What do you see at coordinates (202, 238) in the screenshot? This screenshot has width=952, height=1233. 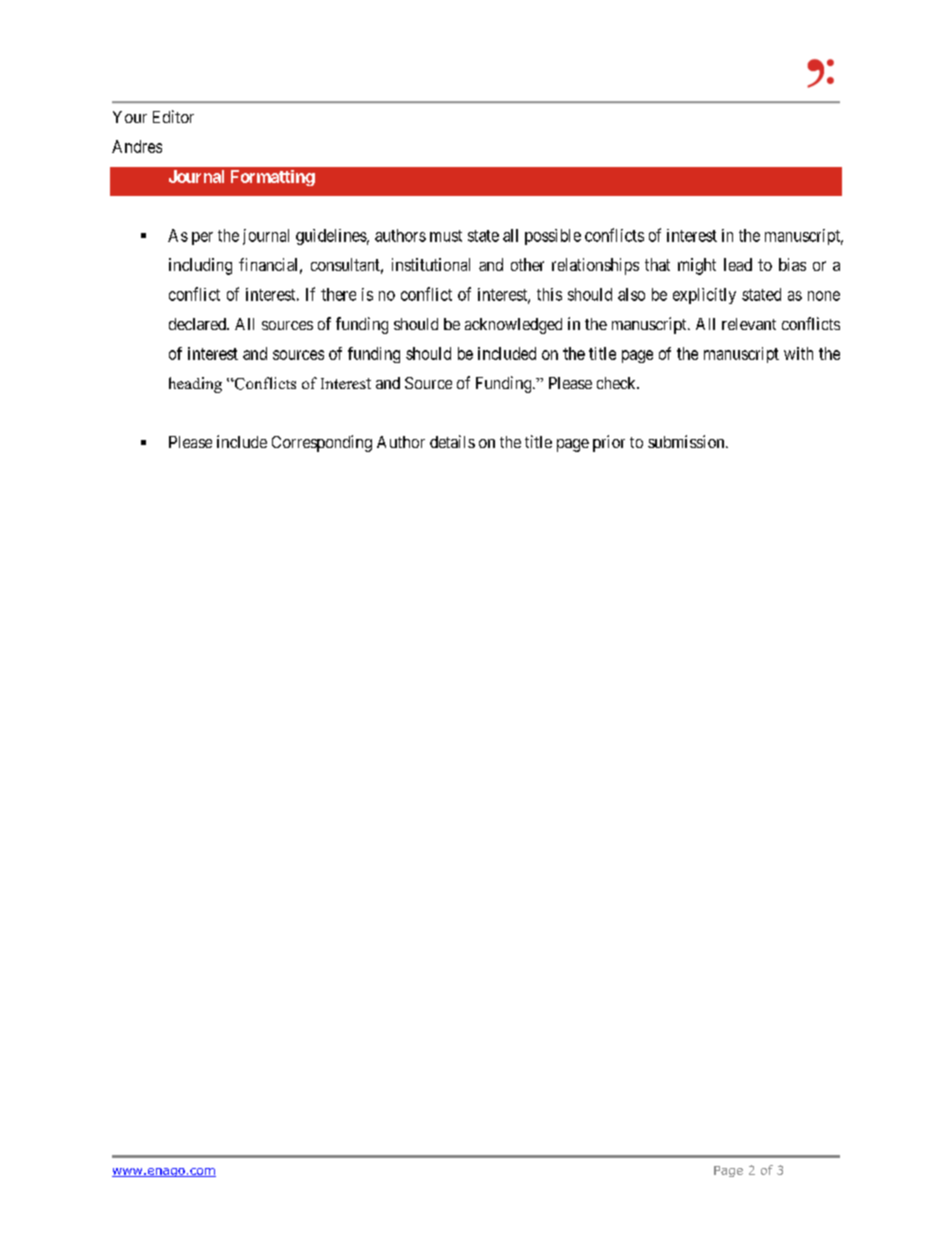 I see `per` at bounding box center [202, 238].
